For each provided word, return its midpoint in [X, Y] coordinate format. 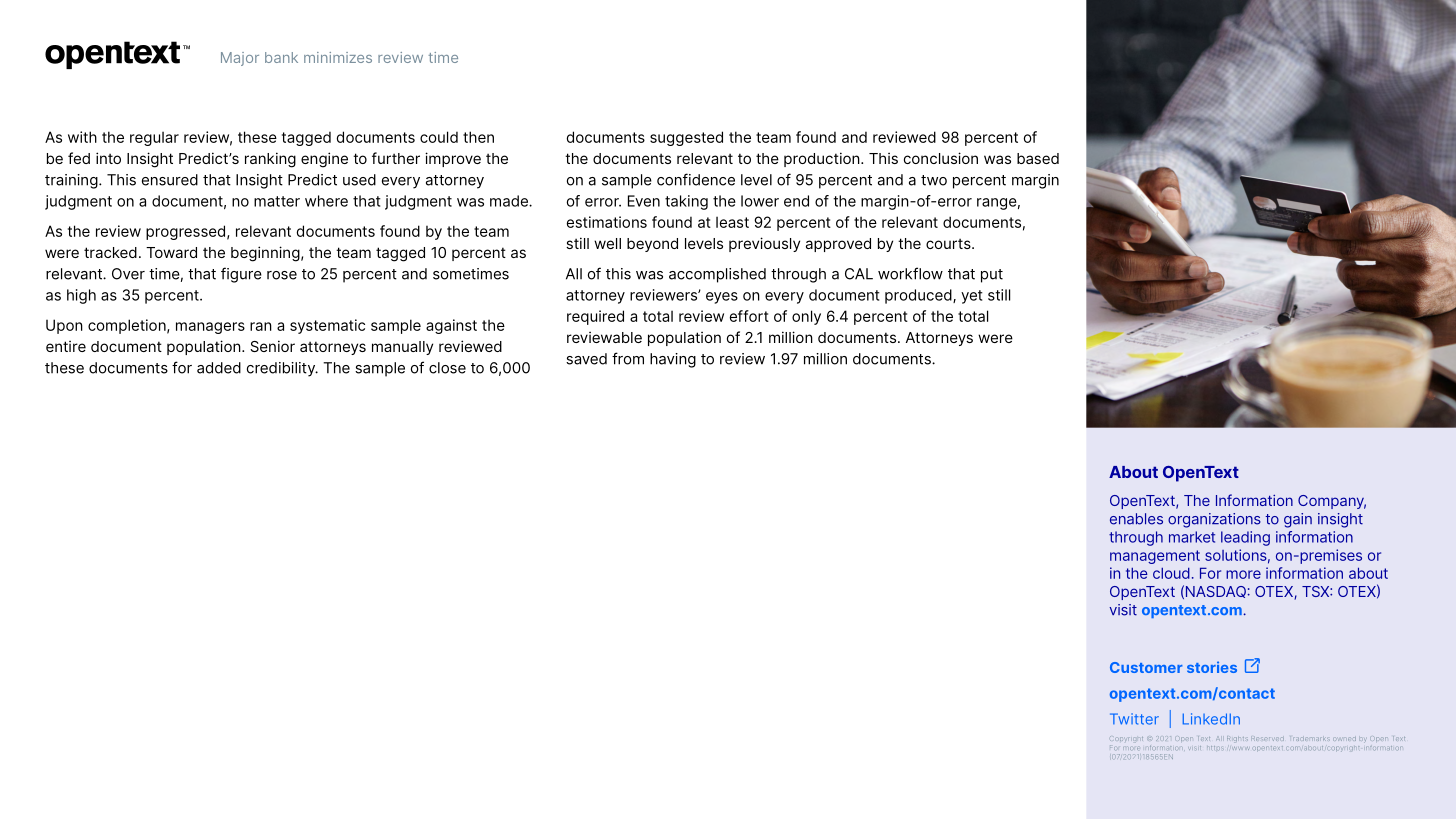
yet [972, 297]
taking [686, 202]
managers [210, 328]
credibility [282, 369]
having [673, 360]
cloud [1171, 573]
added [219, 368]
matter [277, 201]
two [934, 180]
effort [749, 316]
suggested [686, 138]
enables [1136, 519]
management [1155, 557]
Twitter [1134, 719]
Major [240, 59]
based [1038, 158]
